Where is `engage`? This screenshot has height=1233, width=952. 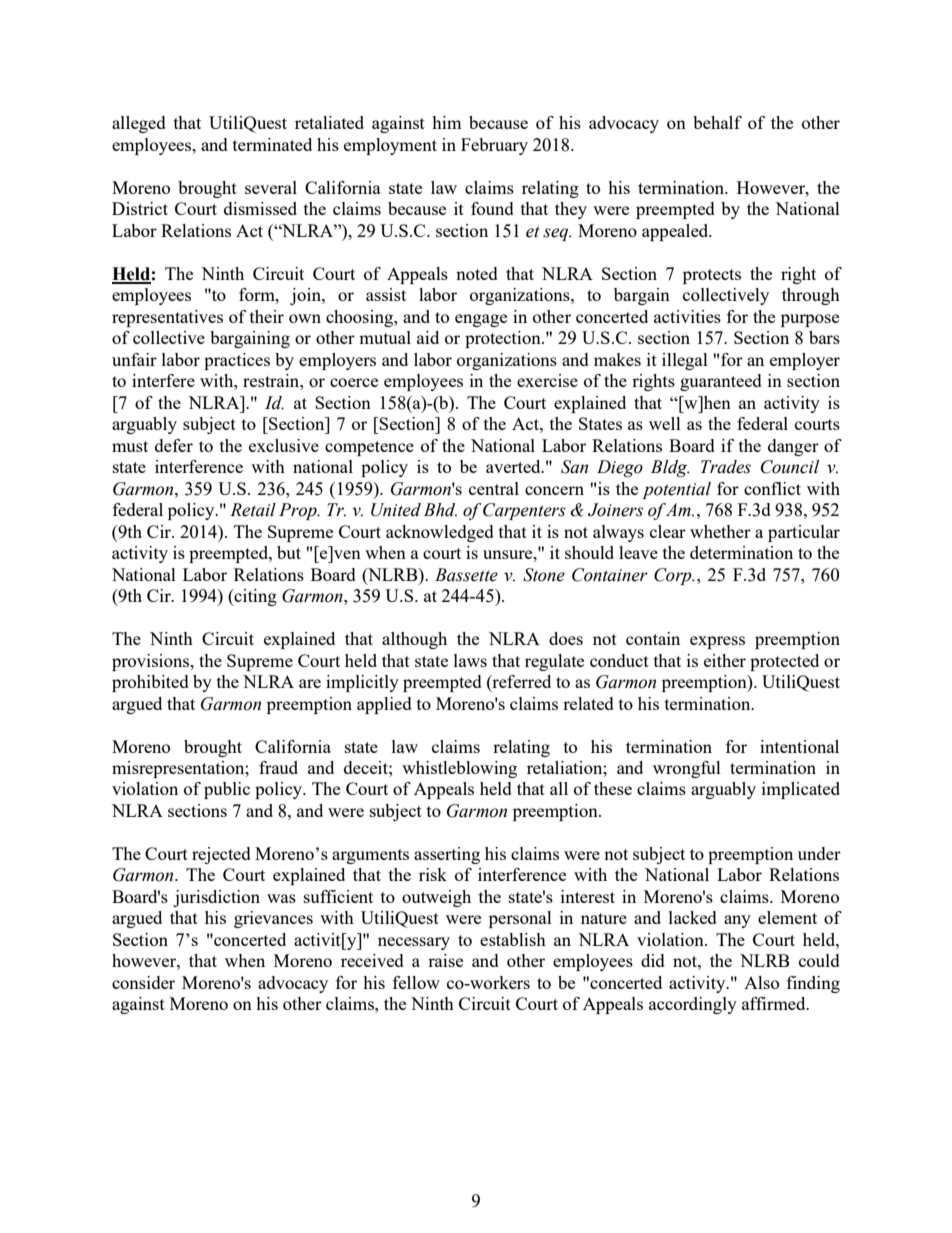 engage is located at coordinates (481, 320).
